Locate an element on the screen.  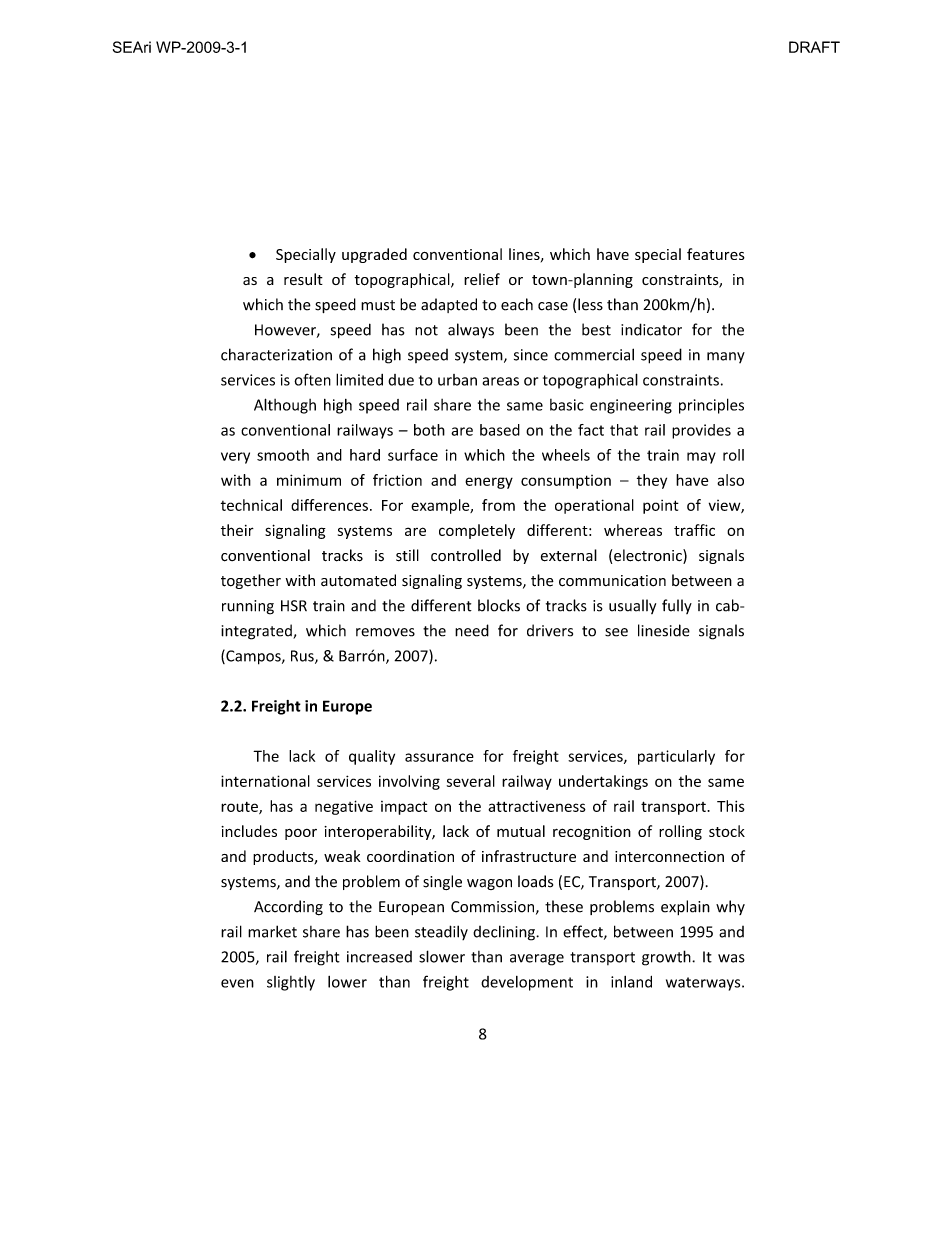
drivers is located at coordinates (550, 630).
